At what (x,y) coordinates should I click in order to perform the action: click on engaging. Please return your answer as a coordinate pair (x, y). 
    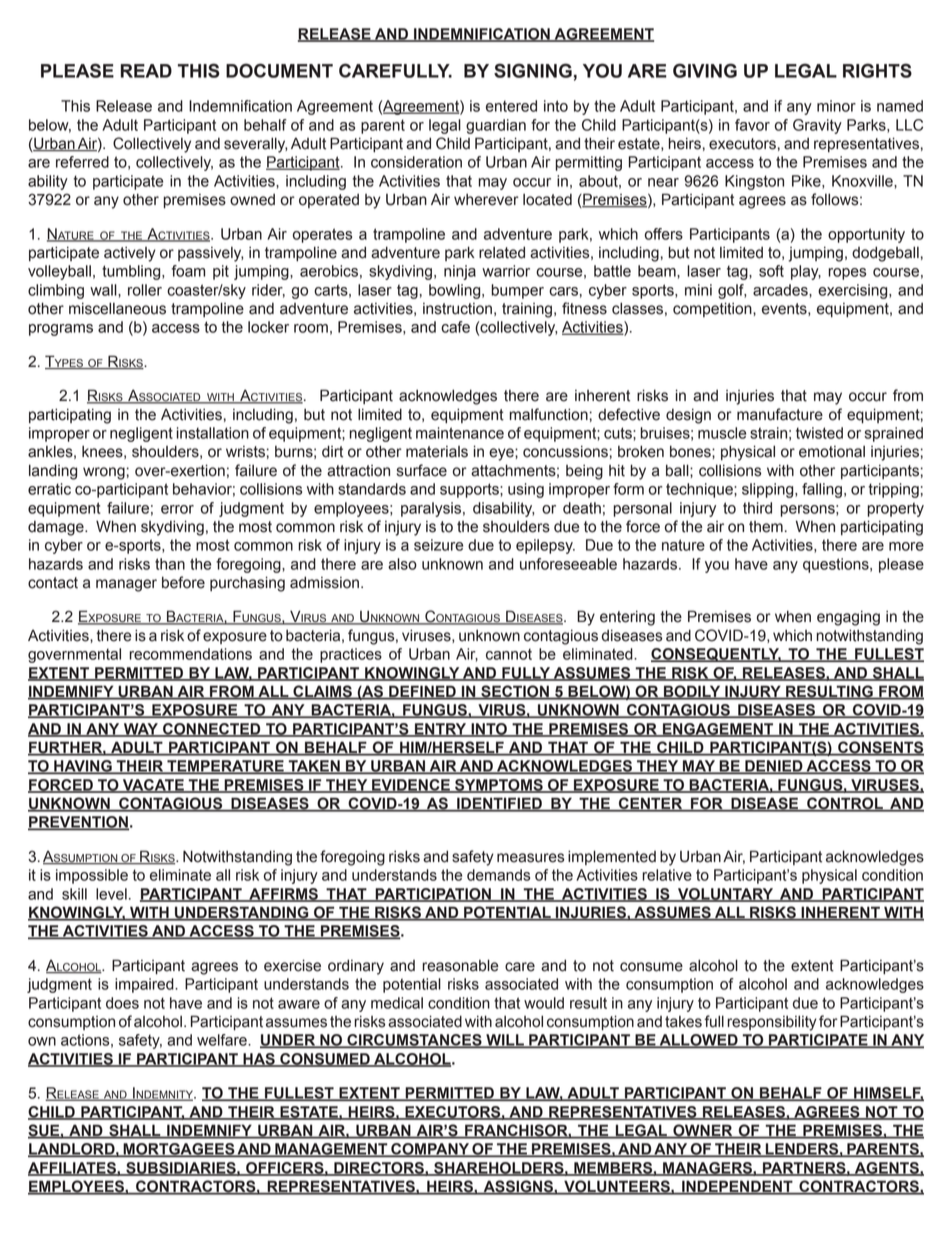
    Looking at the image, I should click on (848, 618).
